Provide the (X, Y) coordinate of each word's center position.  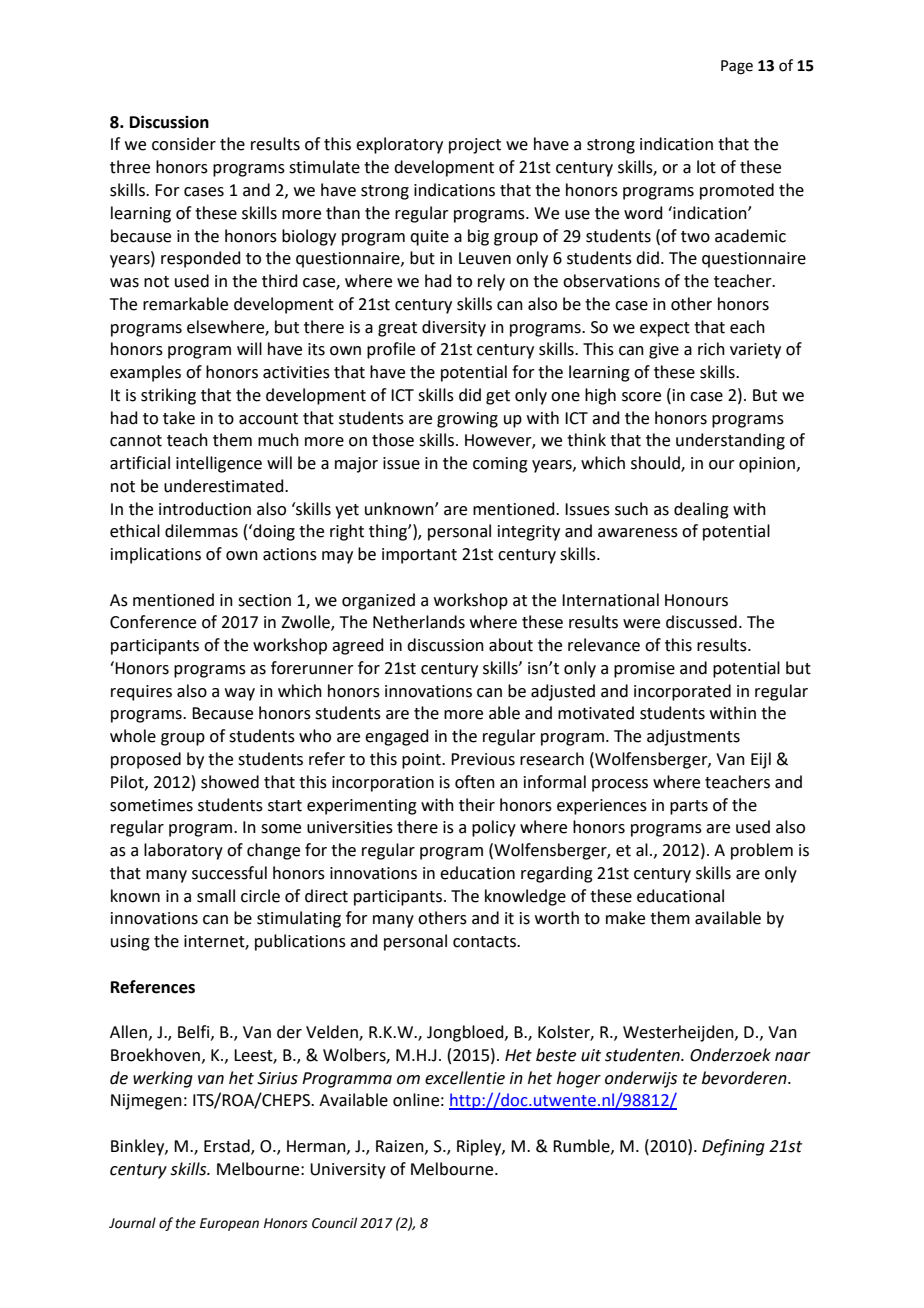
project (475, 146)
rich (711, 349)
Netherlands (419, 622)
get (498, 397)
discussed (701, 622)
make (625, 918)
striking (168, 396)
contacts (485, 942)
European (229, 1224)
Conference (153, 622)
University (348, 1171)
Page (737, 67)
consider (184, 144)
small (216, 896)
